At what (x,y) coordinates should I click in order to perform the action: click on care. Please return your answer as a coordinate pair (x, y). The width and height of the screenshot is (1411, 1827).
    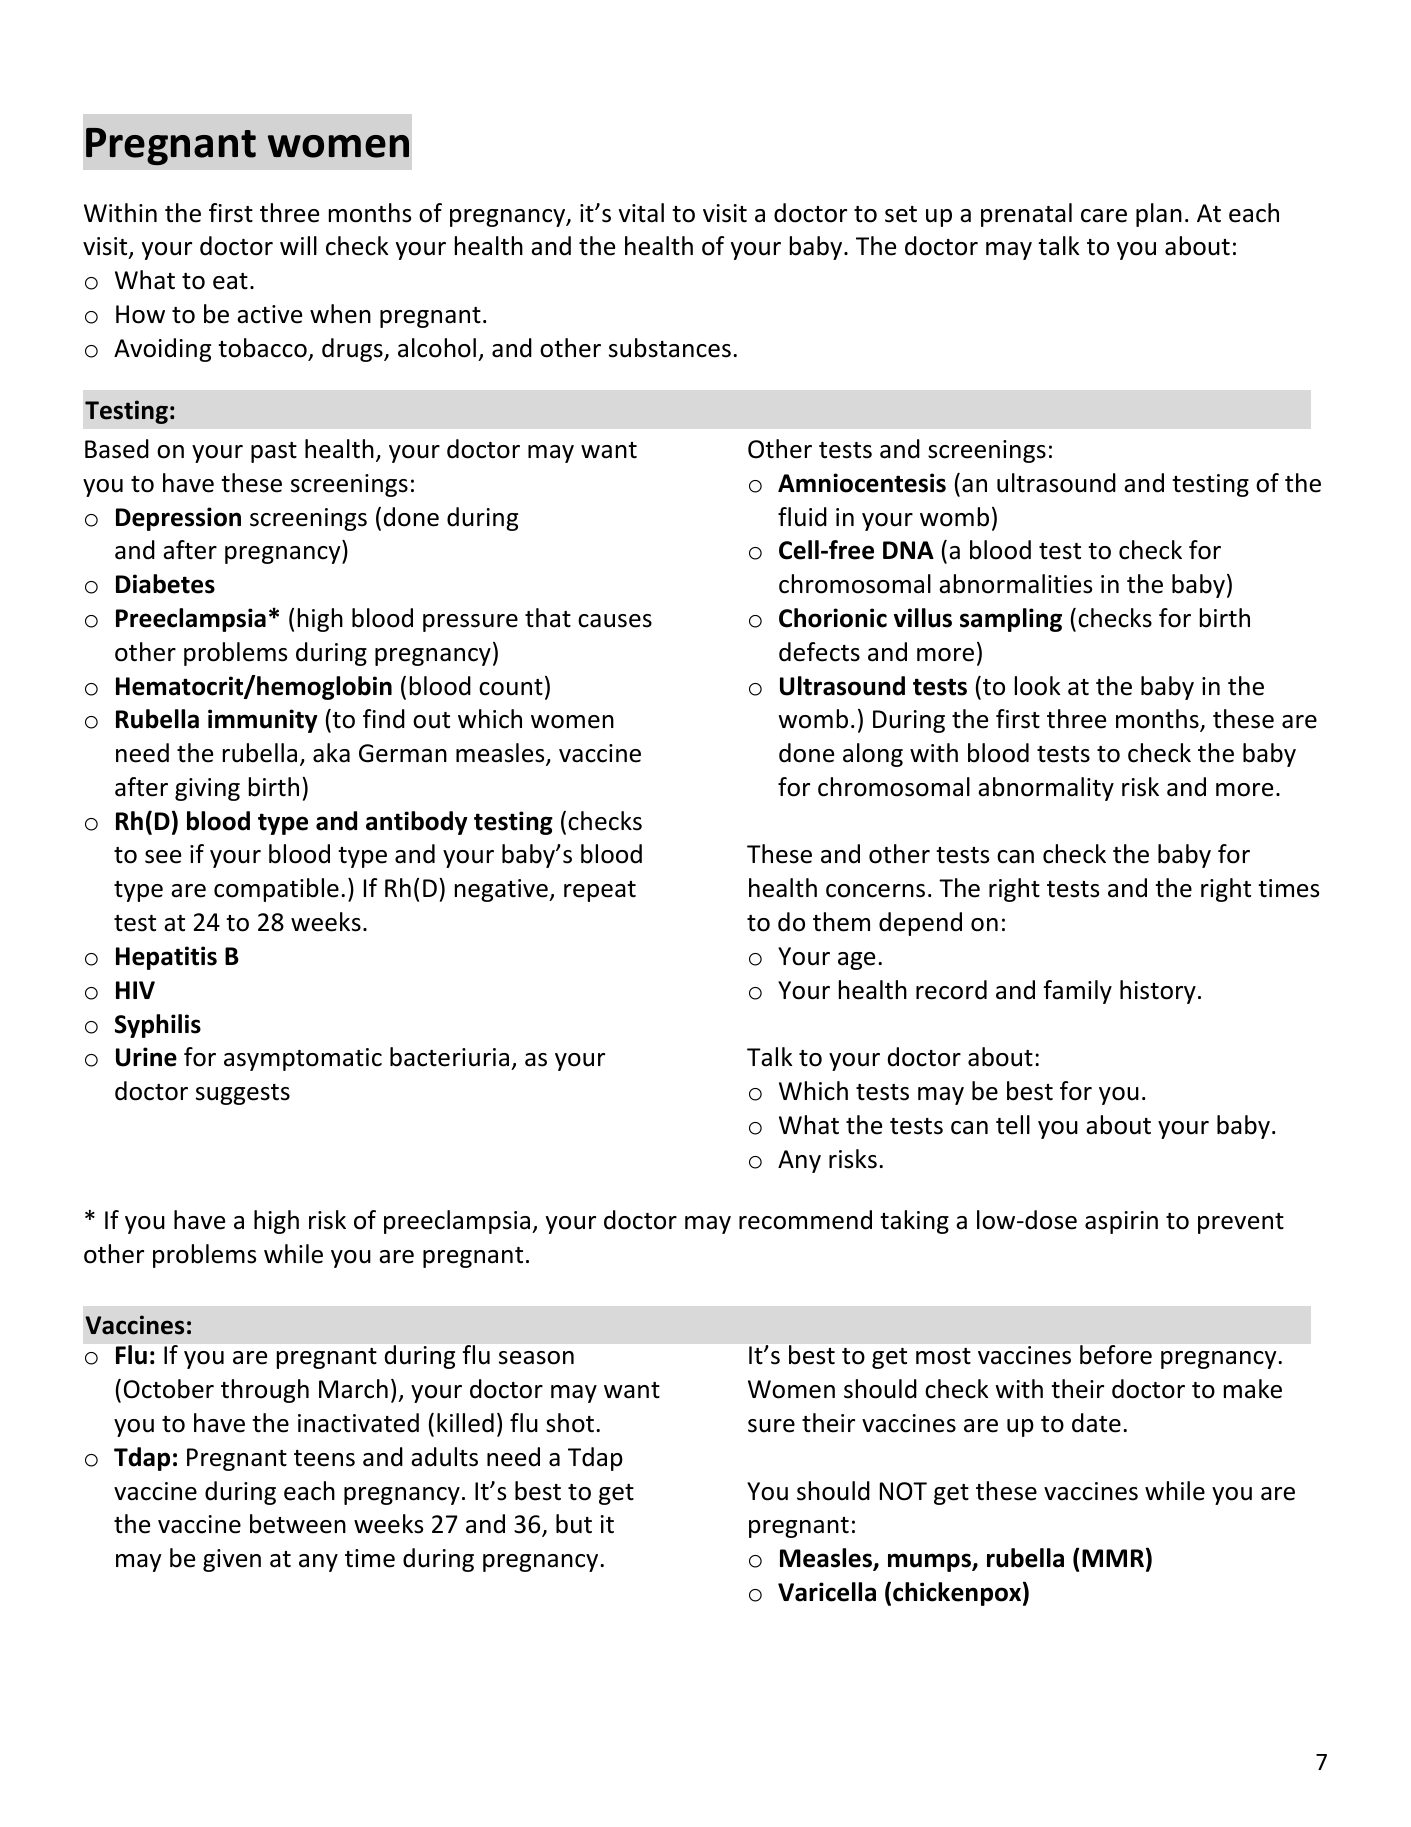
    Looking at the image, I should click on (1104, 216).
